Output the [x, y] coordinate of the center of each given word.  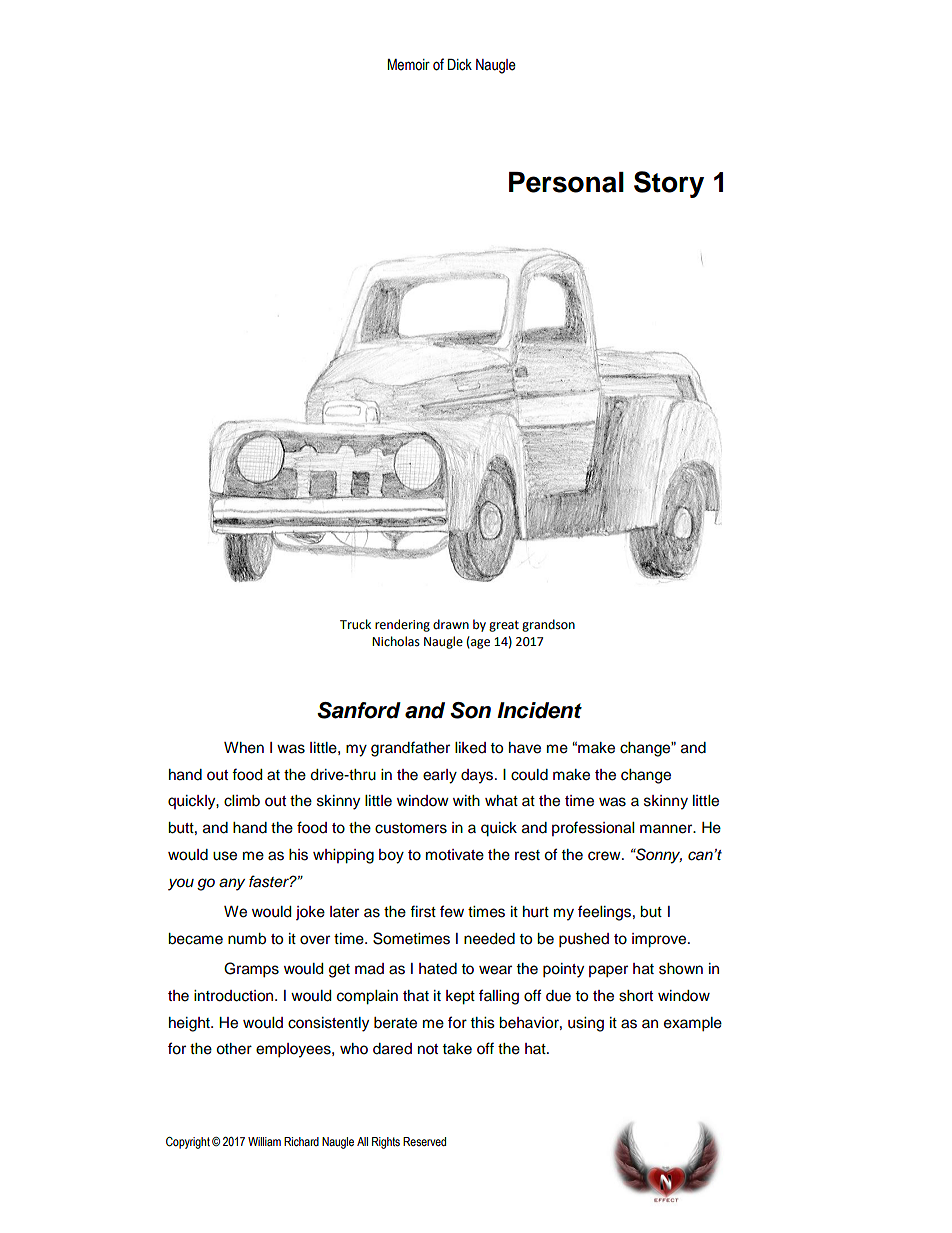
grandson [548, 625]
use [225, 856]
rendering [402, 625]
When [244, 748]
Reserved [424, 1141]
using [586, 1024]
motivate [455, 855]
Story [669, 184]
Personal [566, 182]
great [504, 626]
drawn [451, 624]
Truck [355, 624]
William [264, 1141]
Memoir [409, 65]
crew [605, 856]
